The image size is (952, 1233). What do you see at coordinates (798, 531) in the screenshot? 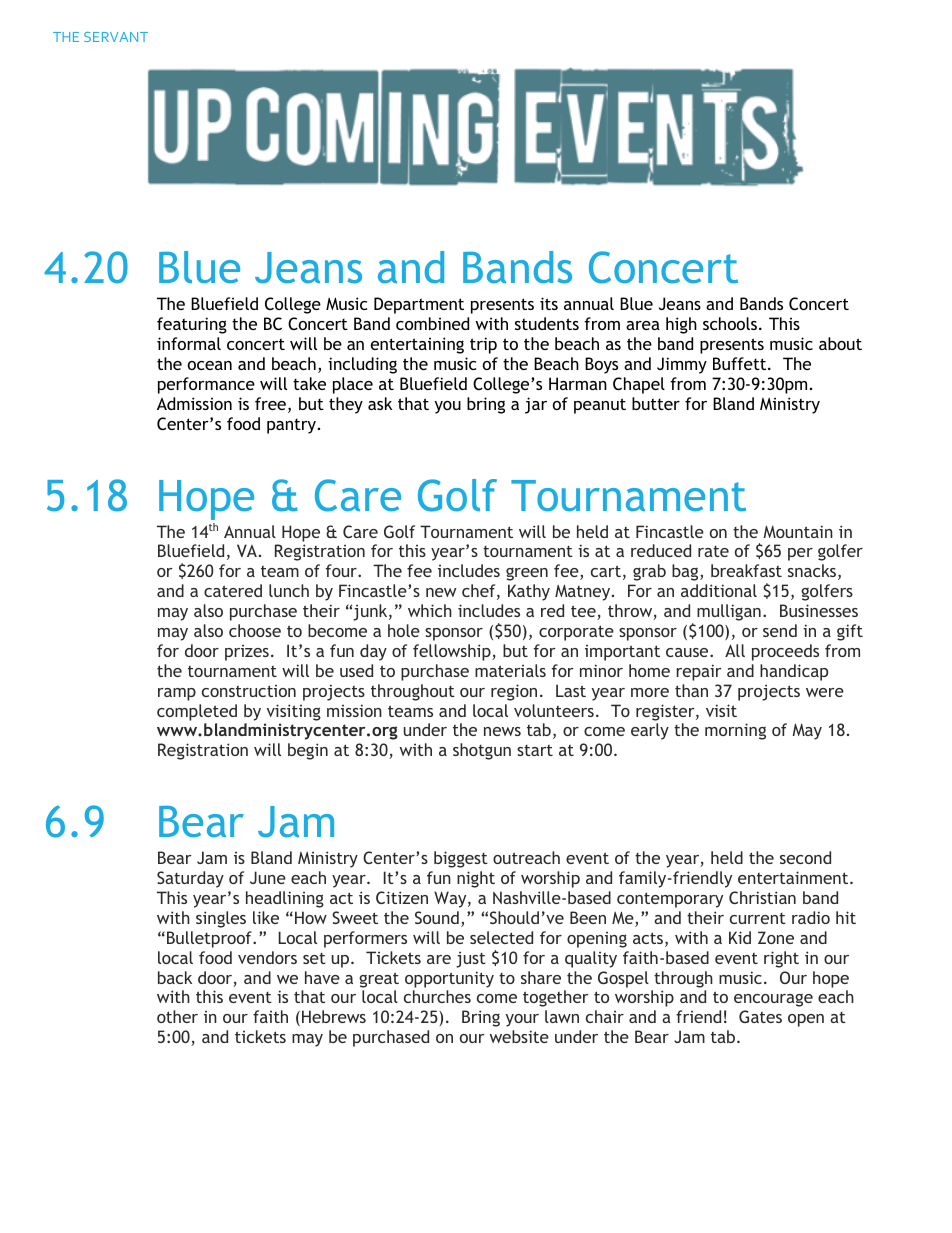
I see `Mountain` at bounding box center [798, 531].
